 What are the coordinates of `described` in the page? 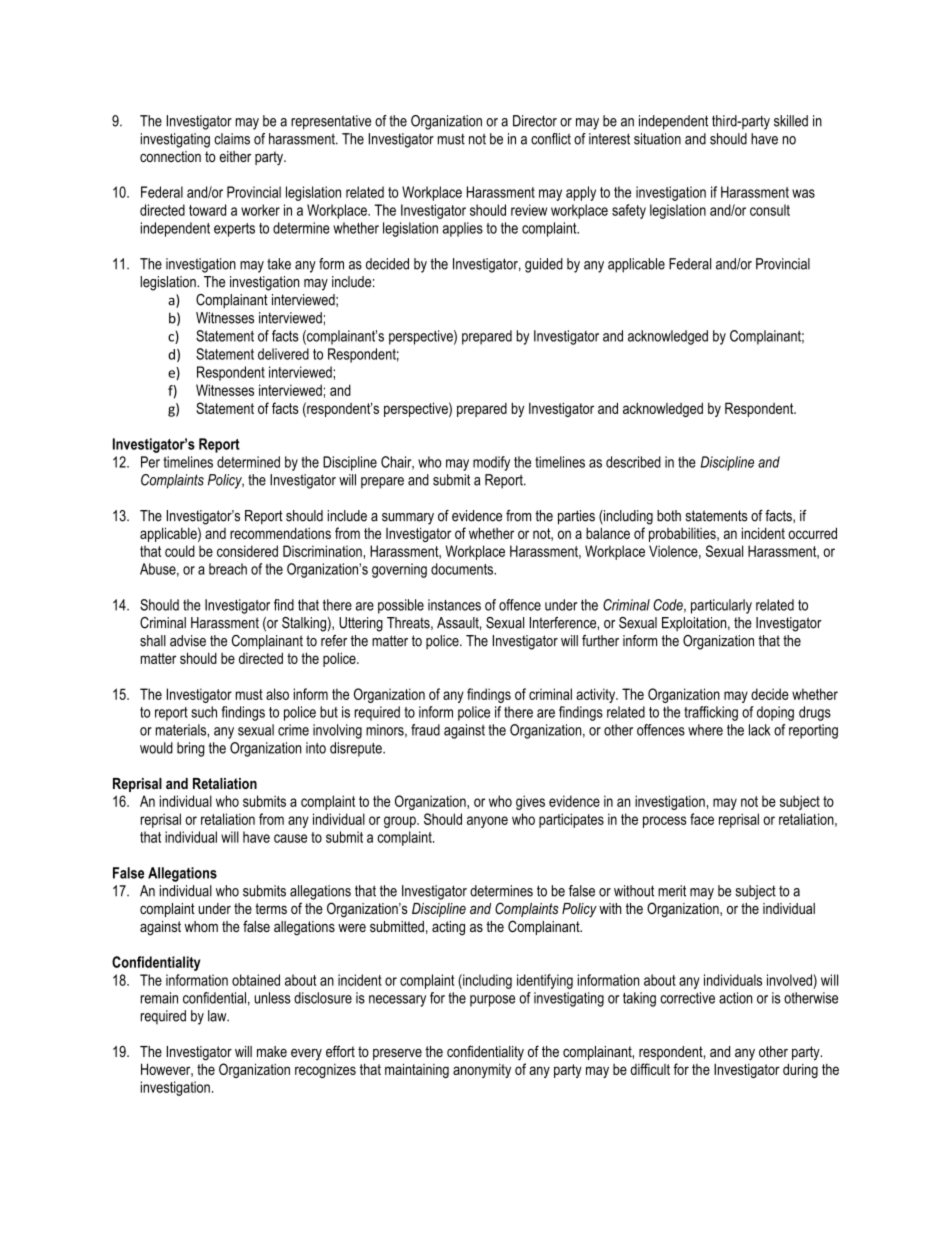 It's located at (633, 462).
